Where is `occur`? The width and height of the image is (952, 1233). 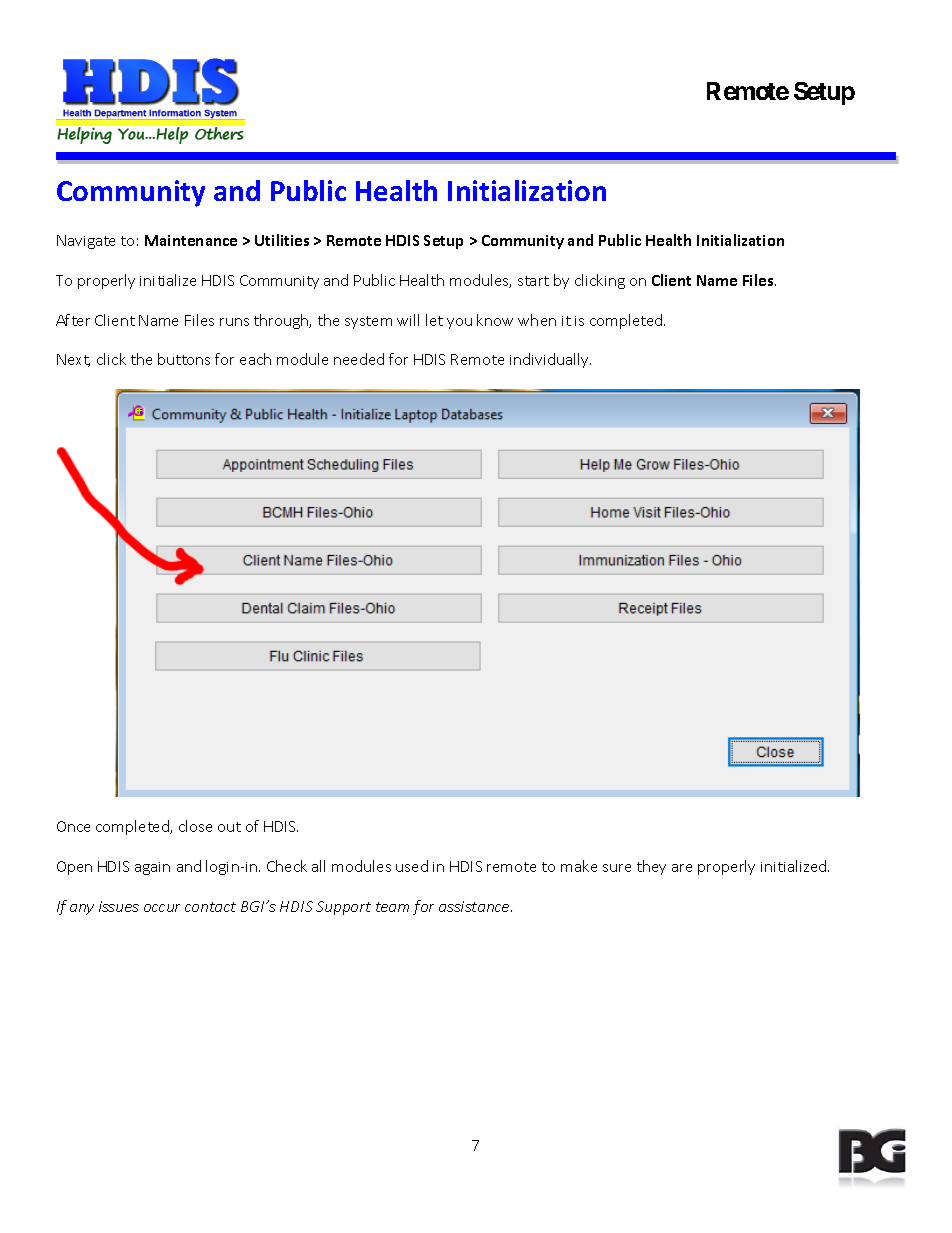 occur is located at coordinates (162, 908).
